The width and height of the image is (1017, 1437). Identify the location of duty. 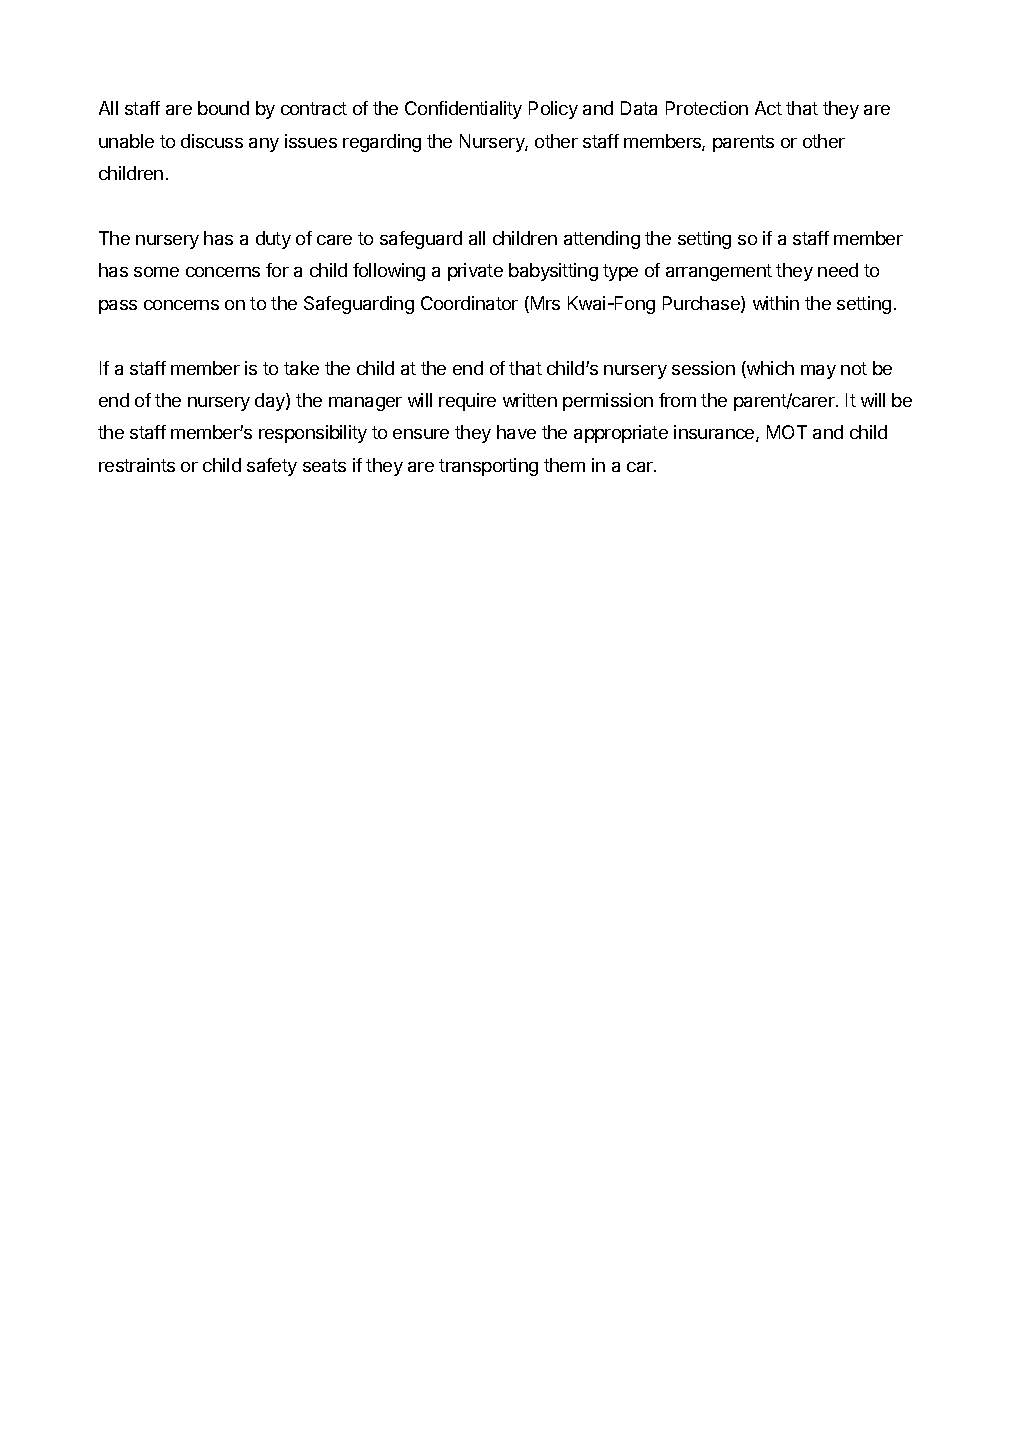
(273, 240).
